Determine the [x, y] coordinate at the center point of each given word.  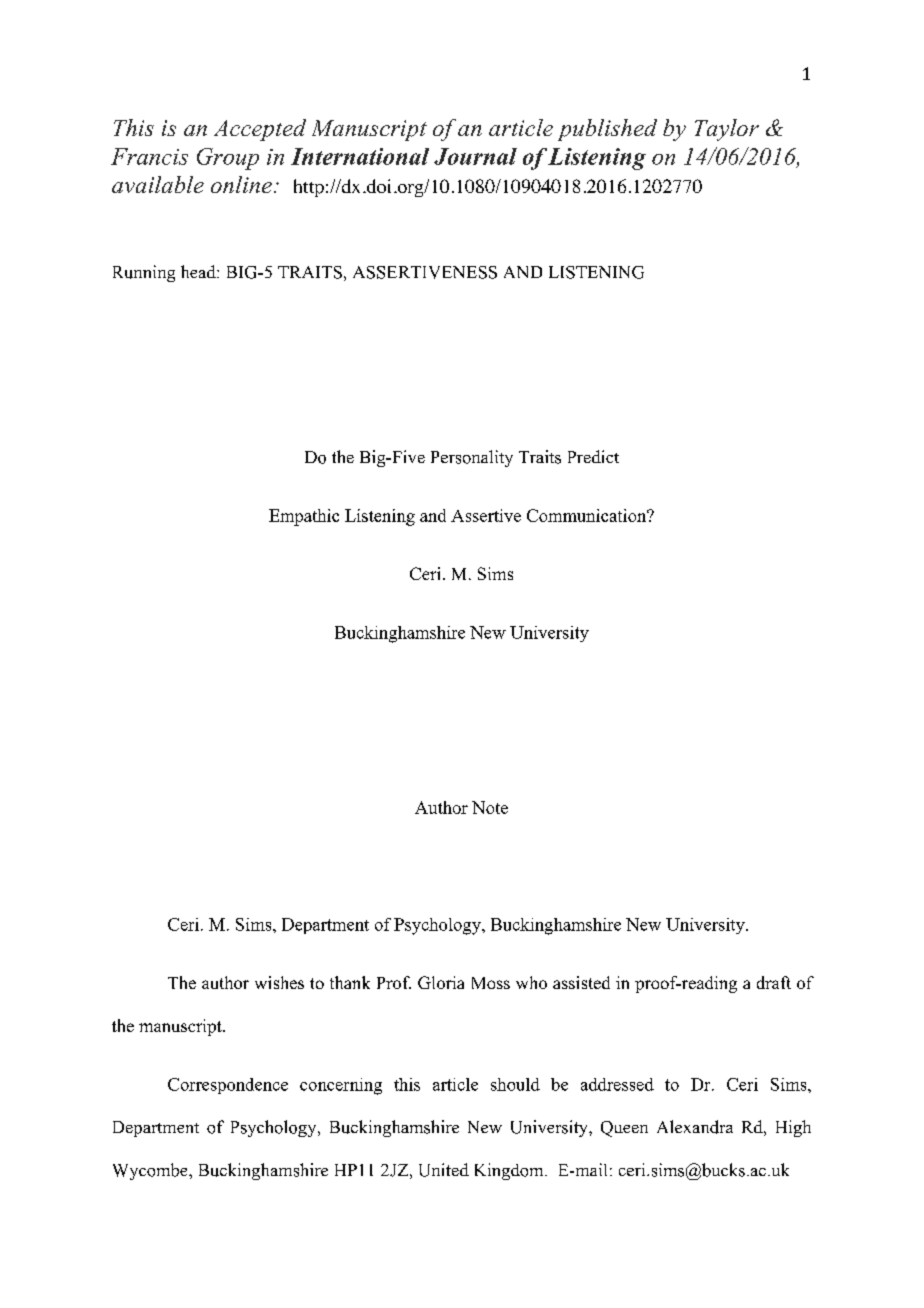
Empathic [304, 517]
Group [228, 159]
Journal [475, 156]
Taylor [727, 130]
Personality [472, 458]
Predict [593, 456]
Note [490, 807]
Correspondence [228, 1086]
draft [774, 982]
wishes [279, 982]
